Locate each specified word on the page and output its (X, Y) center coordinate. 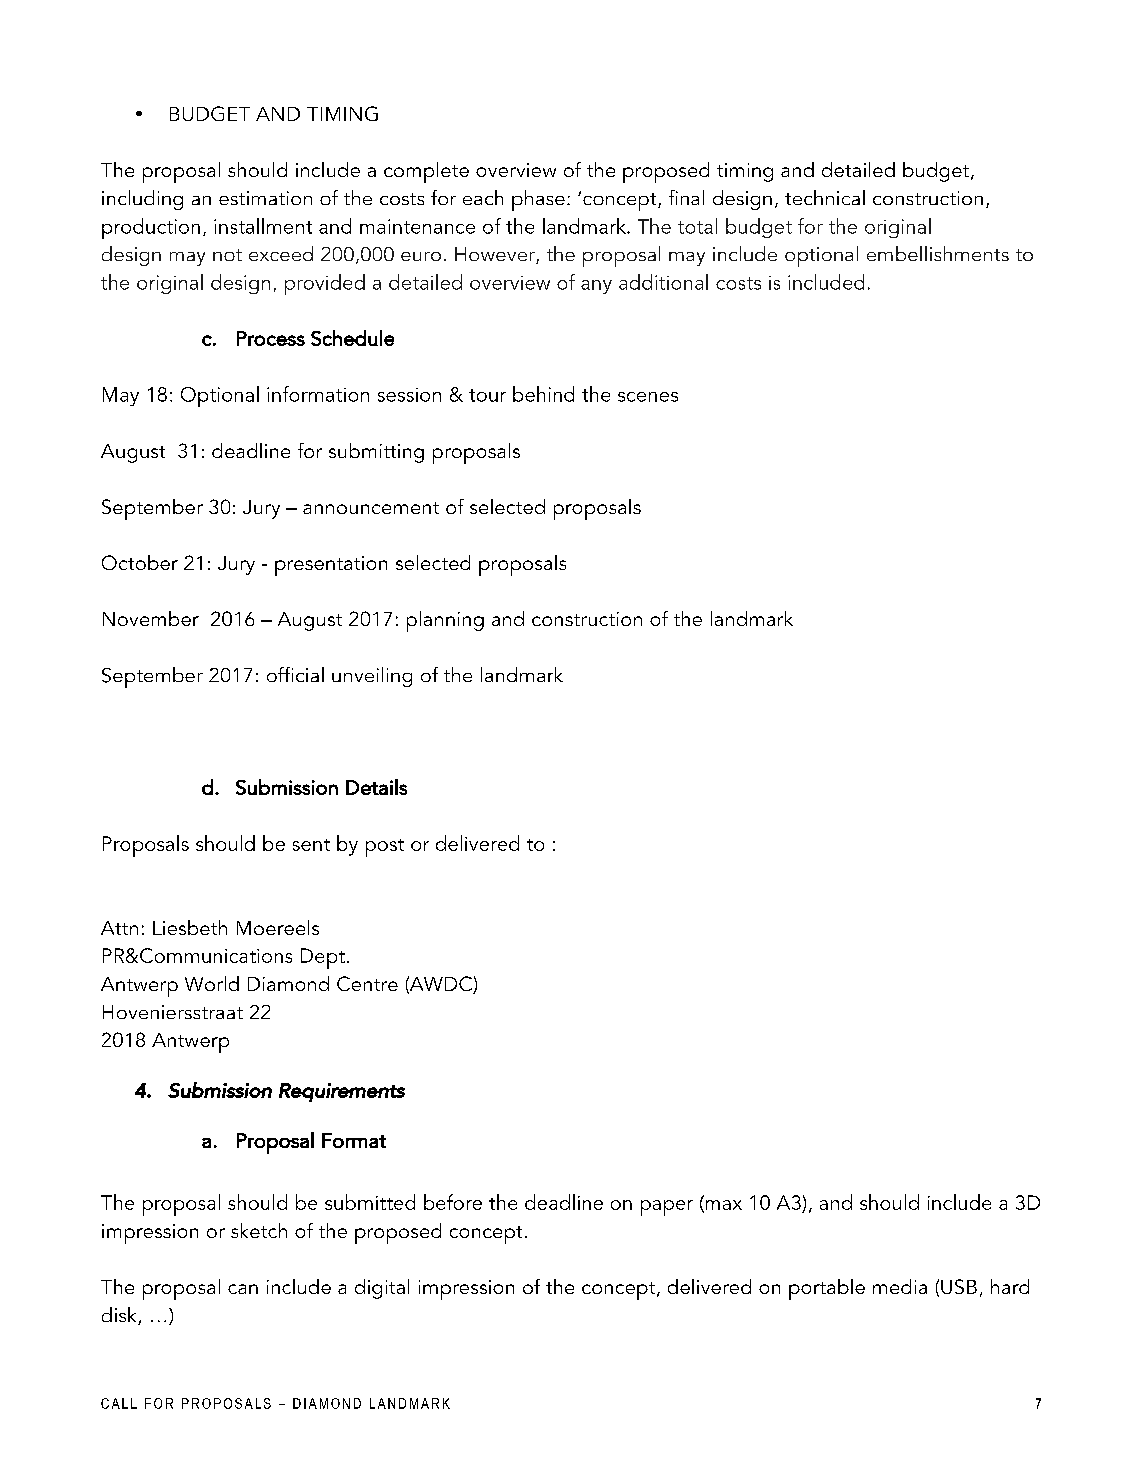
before (453, 1202)
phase (538, 200)
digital (382, 1289)
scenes (648, 397)
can (243, 1289)
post (385, 848)
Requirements (342, 1092)
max (722, 1206)
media (900, 1286)
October (140, 562)
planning (445, 621)
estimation (265, 198)
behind (543, 394)
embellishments (938, 253)
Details (376, 787)
